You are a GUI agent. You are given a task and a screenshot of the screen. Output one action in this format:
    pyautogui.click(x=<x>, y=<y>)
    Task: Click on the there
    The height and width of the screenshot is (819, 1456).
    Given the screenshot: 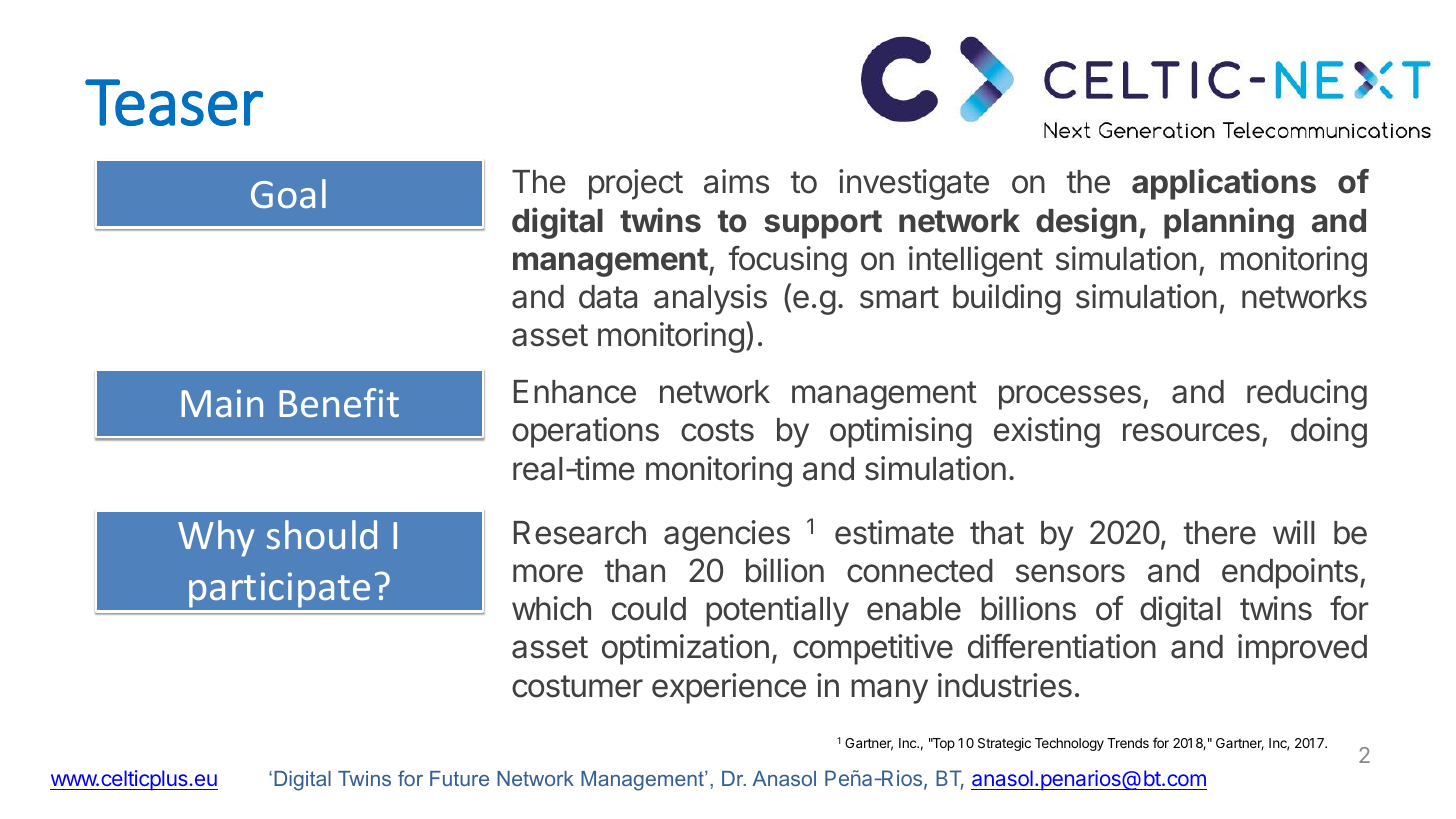 What is the action you would take?
    pyautogui.click(x=1220, y=533)
